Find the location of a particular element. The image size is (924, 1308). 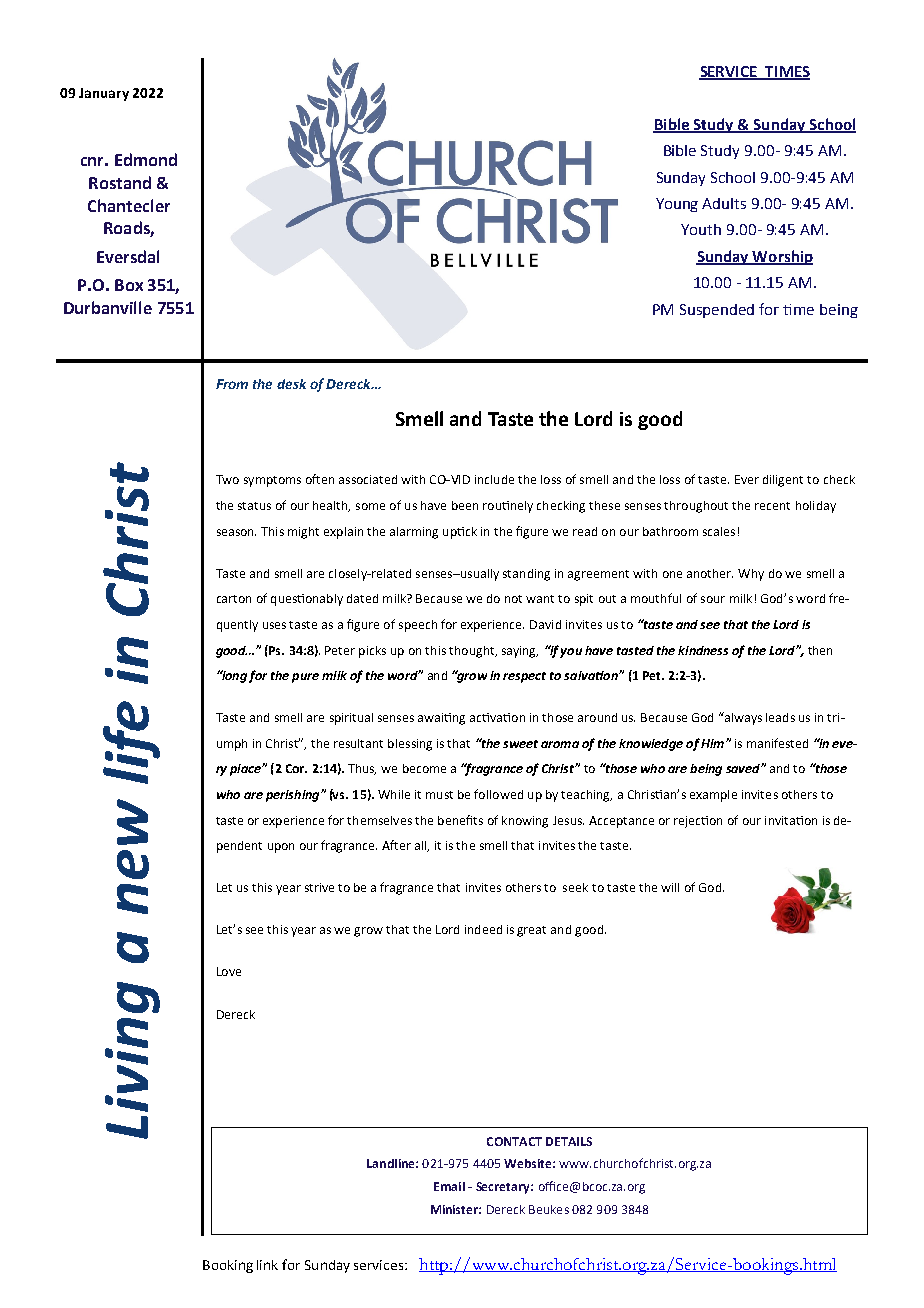

include is located at coordinates (494, 479).
